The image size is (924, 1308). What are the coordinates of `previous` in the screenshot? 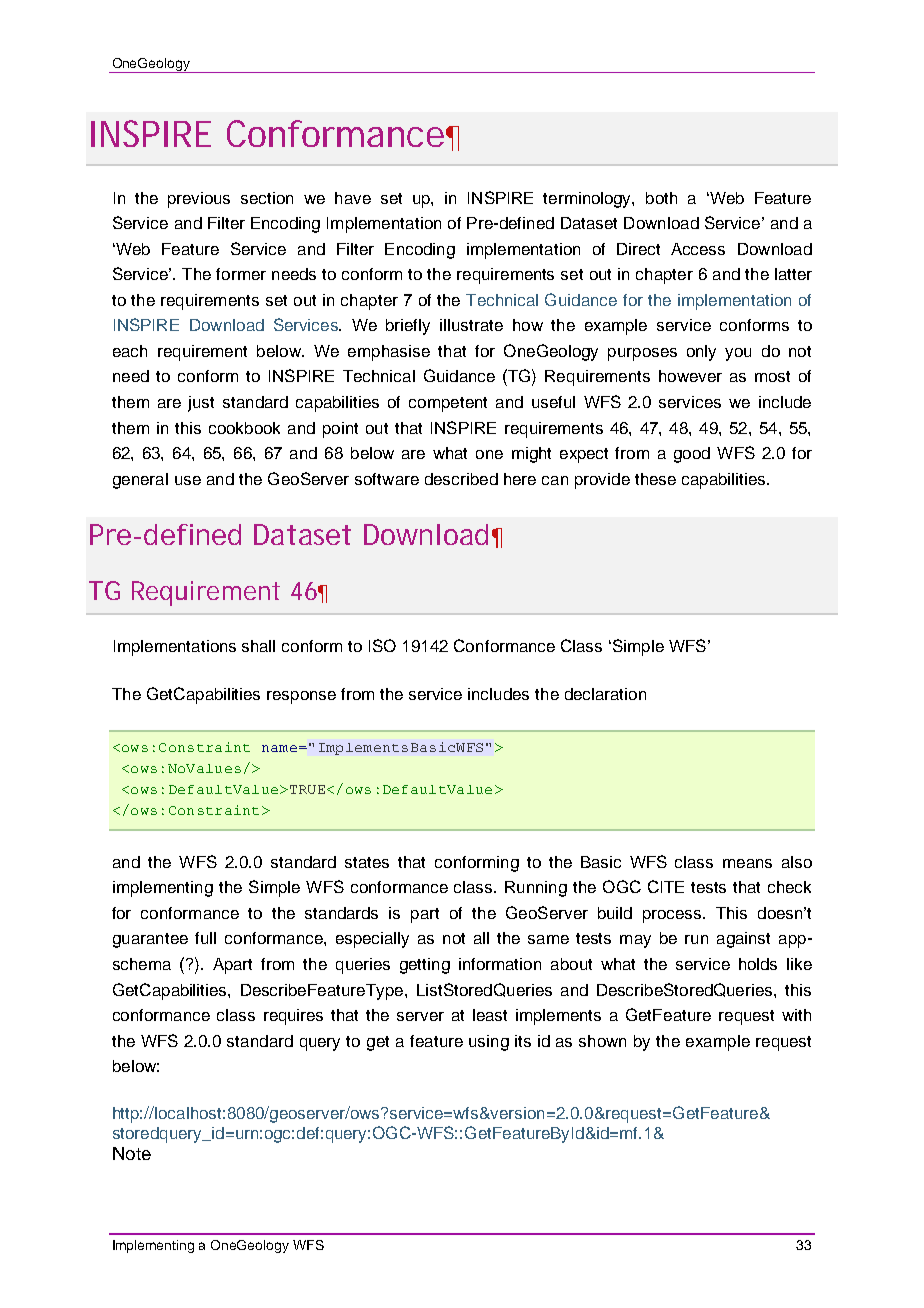 It's located at (199, 200).
